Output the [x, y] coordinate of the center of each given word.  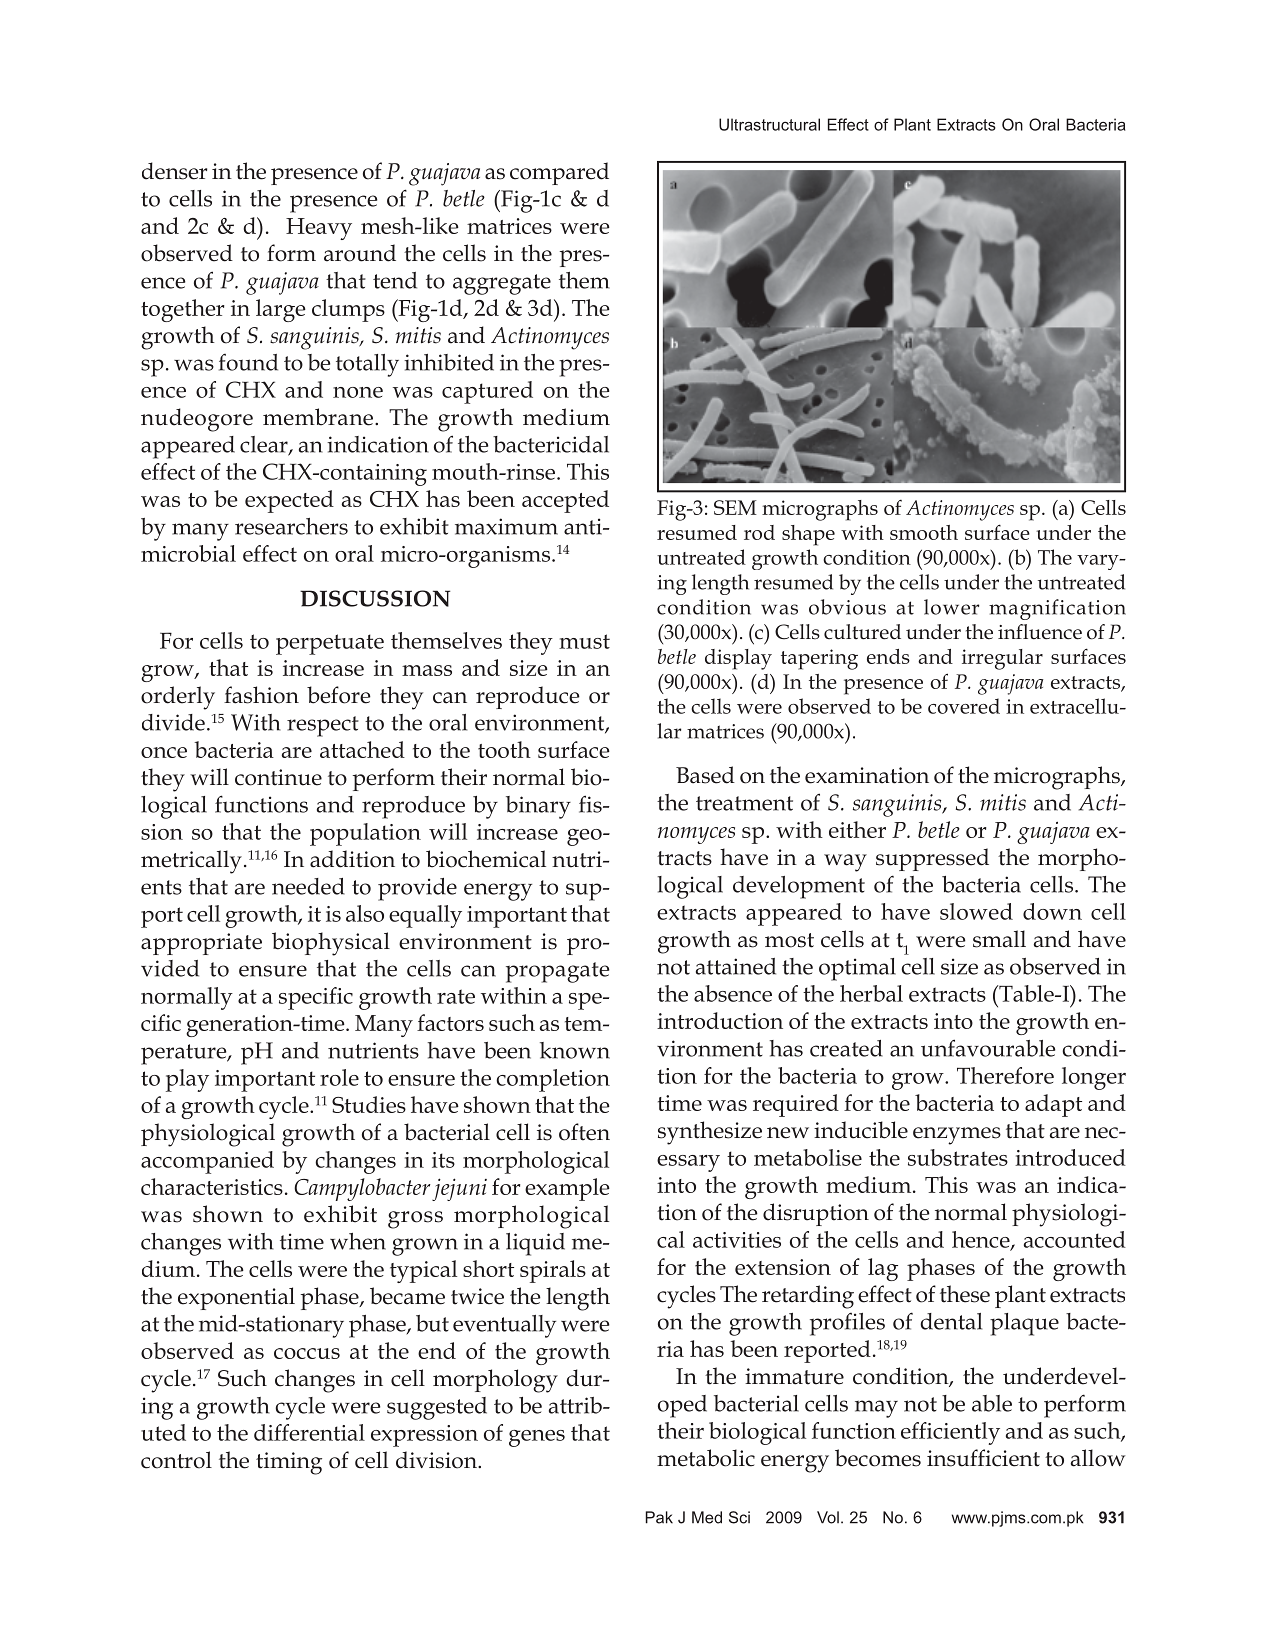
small [999, 939]
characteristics [212, 1186]
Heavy [319, 229]
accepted [565, 501]
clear [265, 445]
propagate [557, 972]
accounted [1075, 1239]
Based [705, 775]
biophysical [331, 944]
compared [559, 173]
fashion [261, 695]
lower [951, 607]
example [567, 1189]
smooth [924, 532]
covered [964, 706]
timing [289, 1463]
